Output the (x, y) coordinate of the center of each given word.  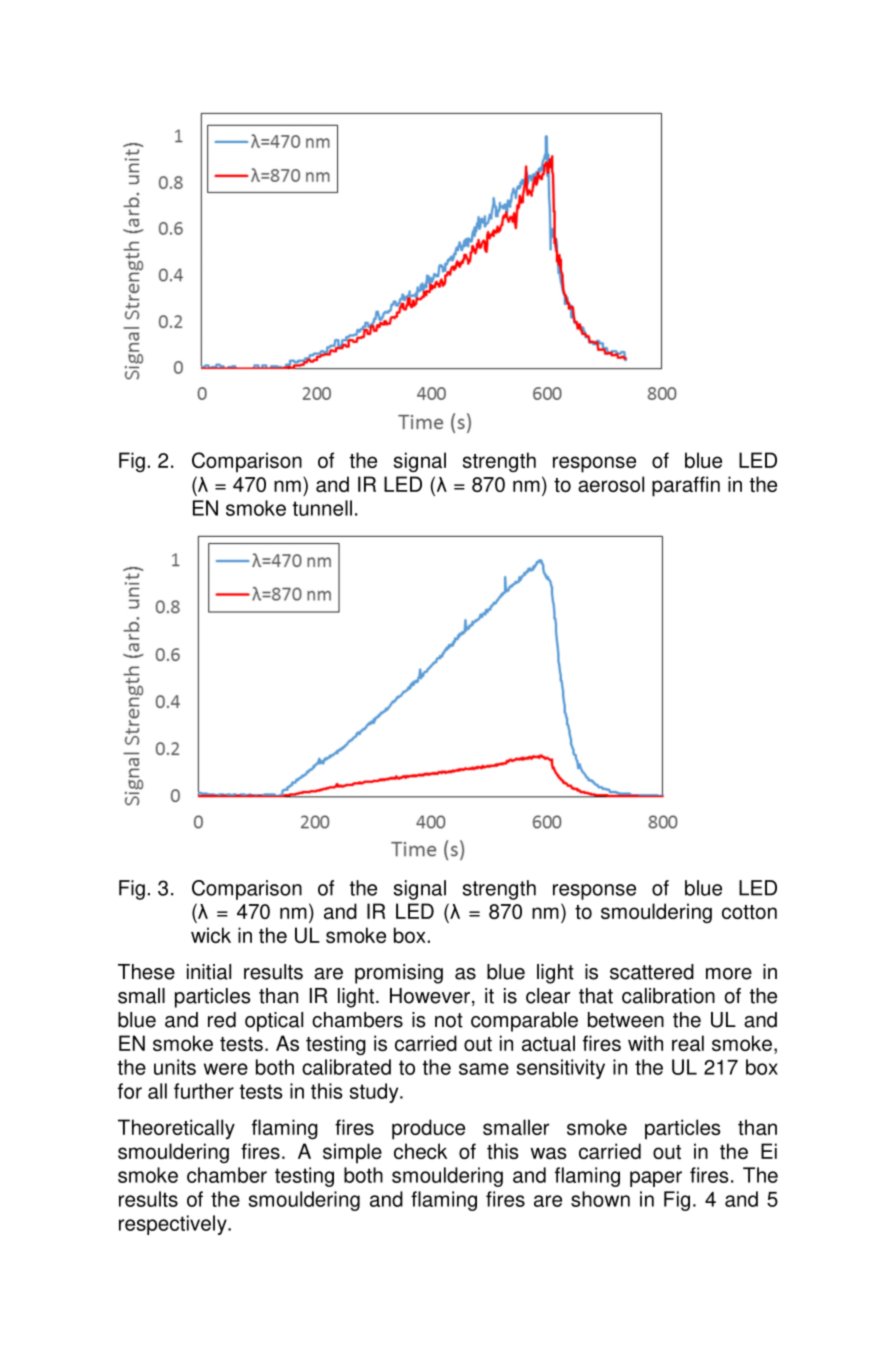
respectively (174, 1225)
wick (211, 935)
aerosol (611, 484)
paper (656, 1179)
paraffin (686, 486)
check (420, 1151)
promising (399, 974)
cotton (749, 912)
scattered (652, 972)
